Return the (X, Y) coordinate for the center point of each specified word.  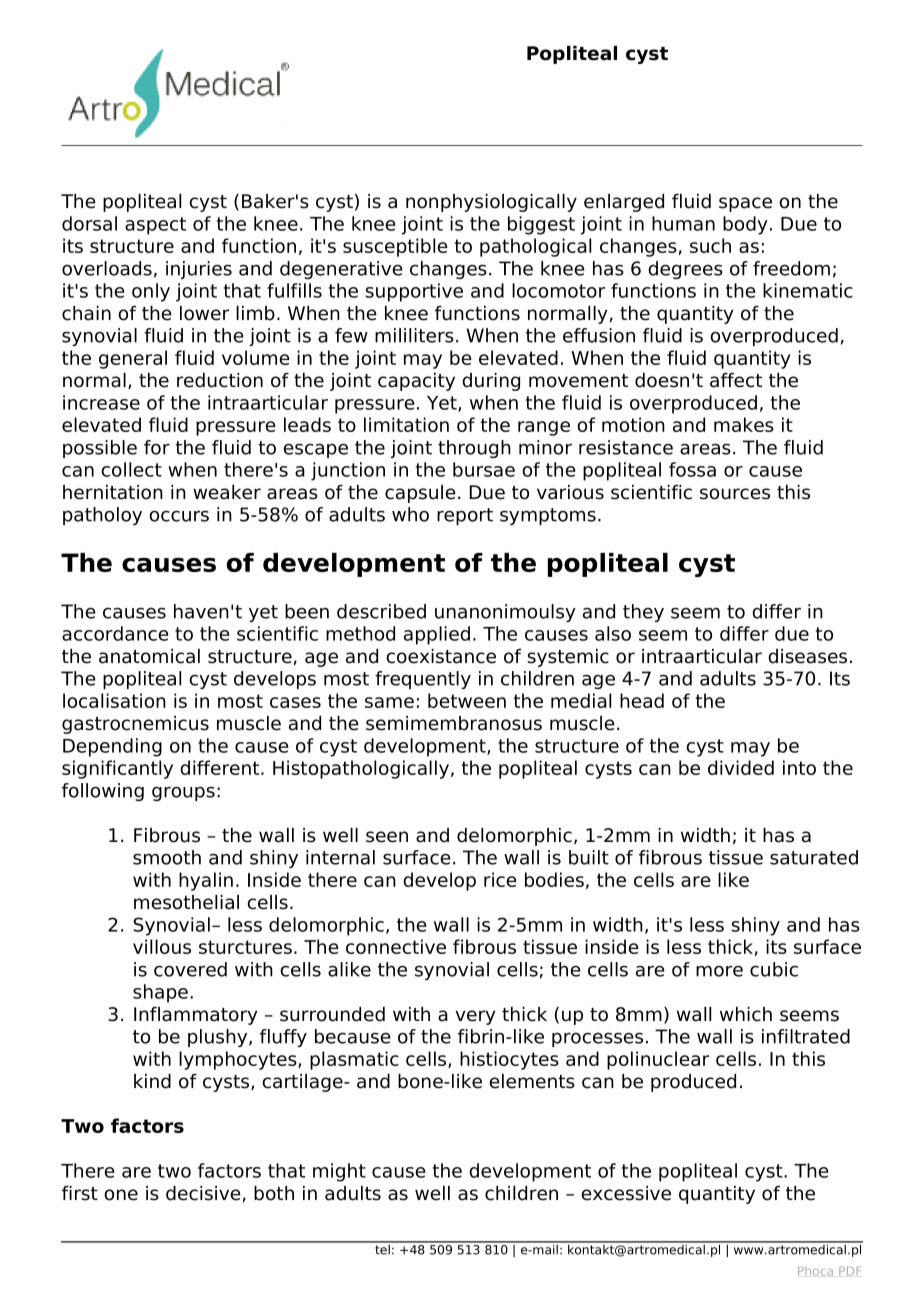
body (745, 225)
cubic (774, 969)
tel (382, 1248)
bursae (484, 469)
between (467, 700)
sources (735, 494)
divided (741, 767)
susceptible (395, 247)
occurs (179, 516)
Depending (112, 747)
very (475, 1017)
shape (160, 993)
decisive (203, 1193)
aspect (155, 226)
